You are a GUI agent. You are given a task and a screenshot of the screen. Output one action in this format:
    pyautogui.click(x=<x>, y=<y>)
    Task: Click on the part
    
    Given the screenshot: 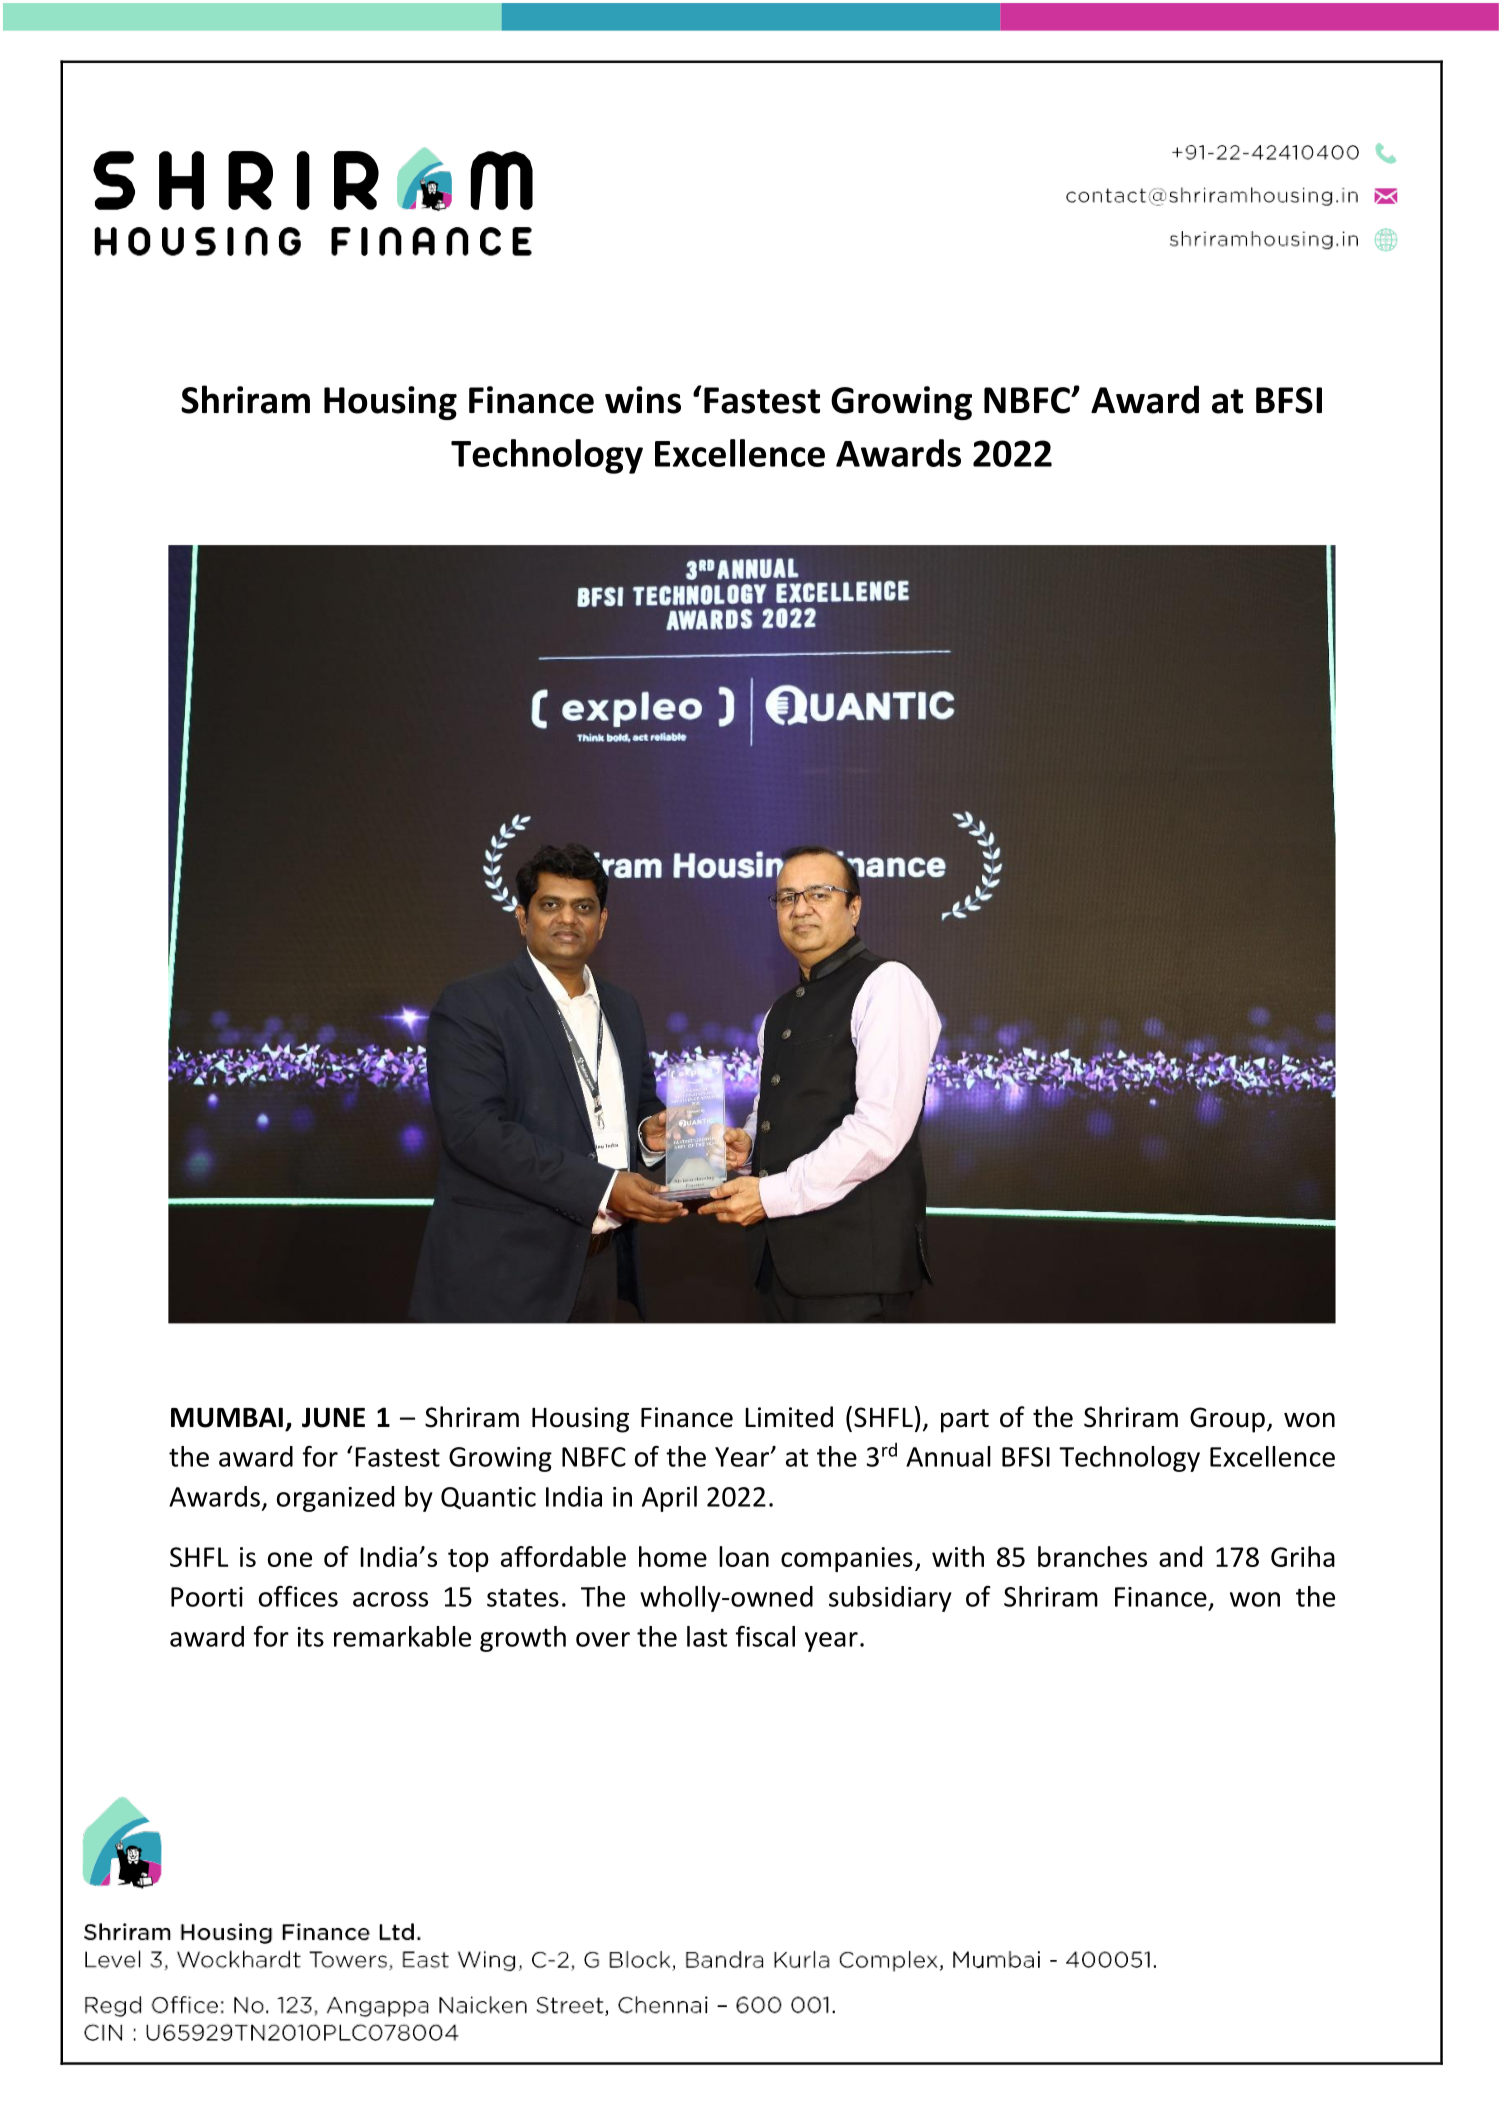 What is the action you would take?
    pyautogui.click(x=965, y=1421)
